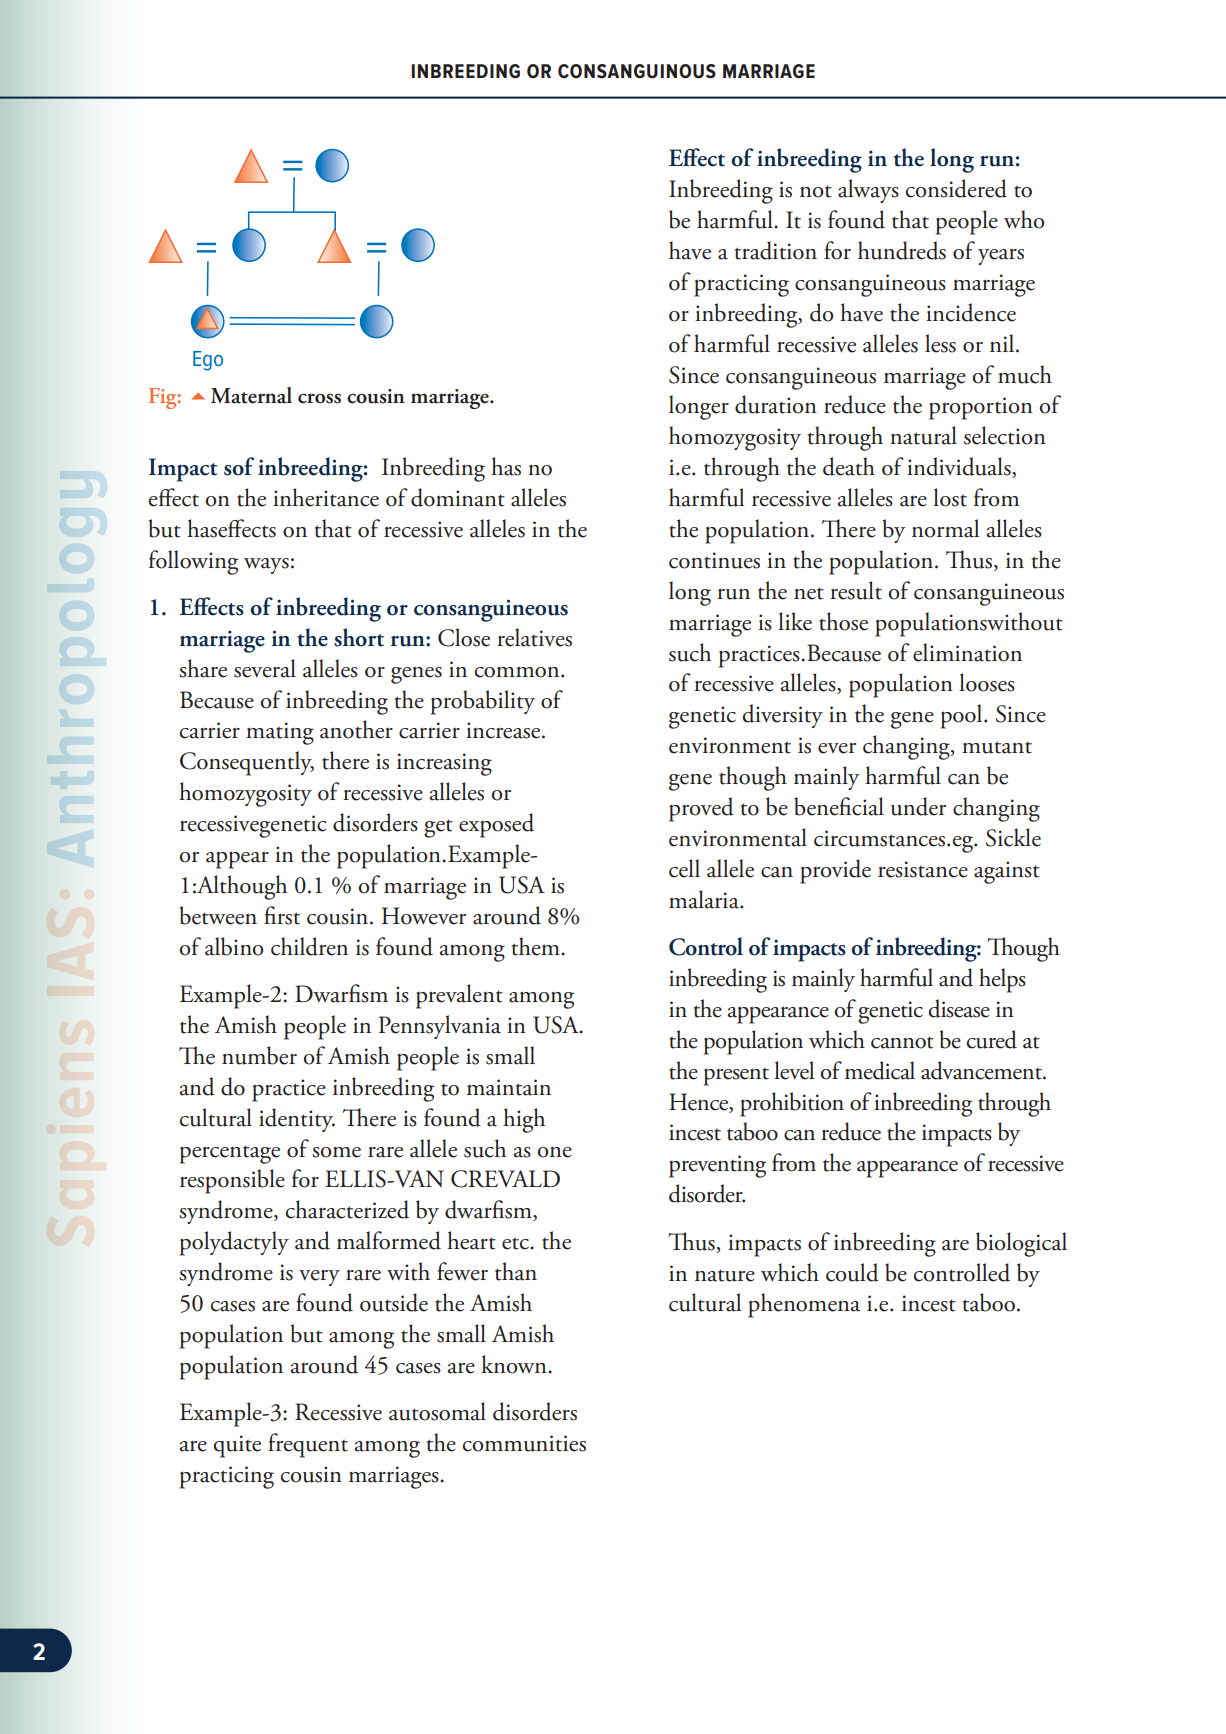  I want to click on Ego, so click(208, 361).
